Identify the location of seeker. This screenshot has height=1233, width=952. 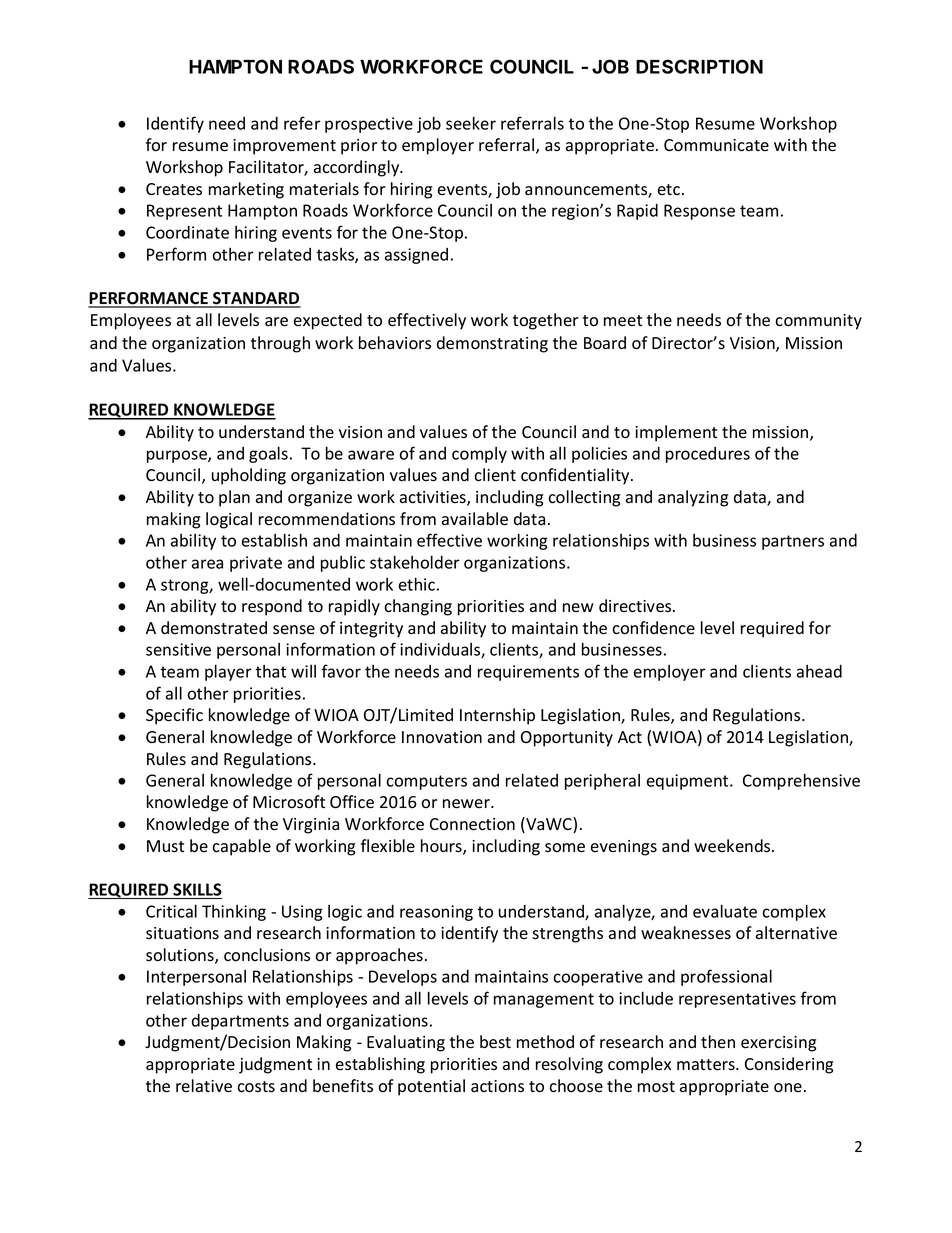
(471, 123).
